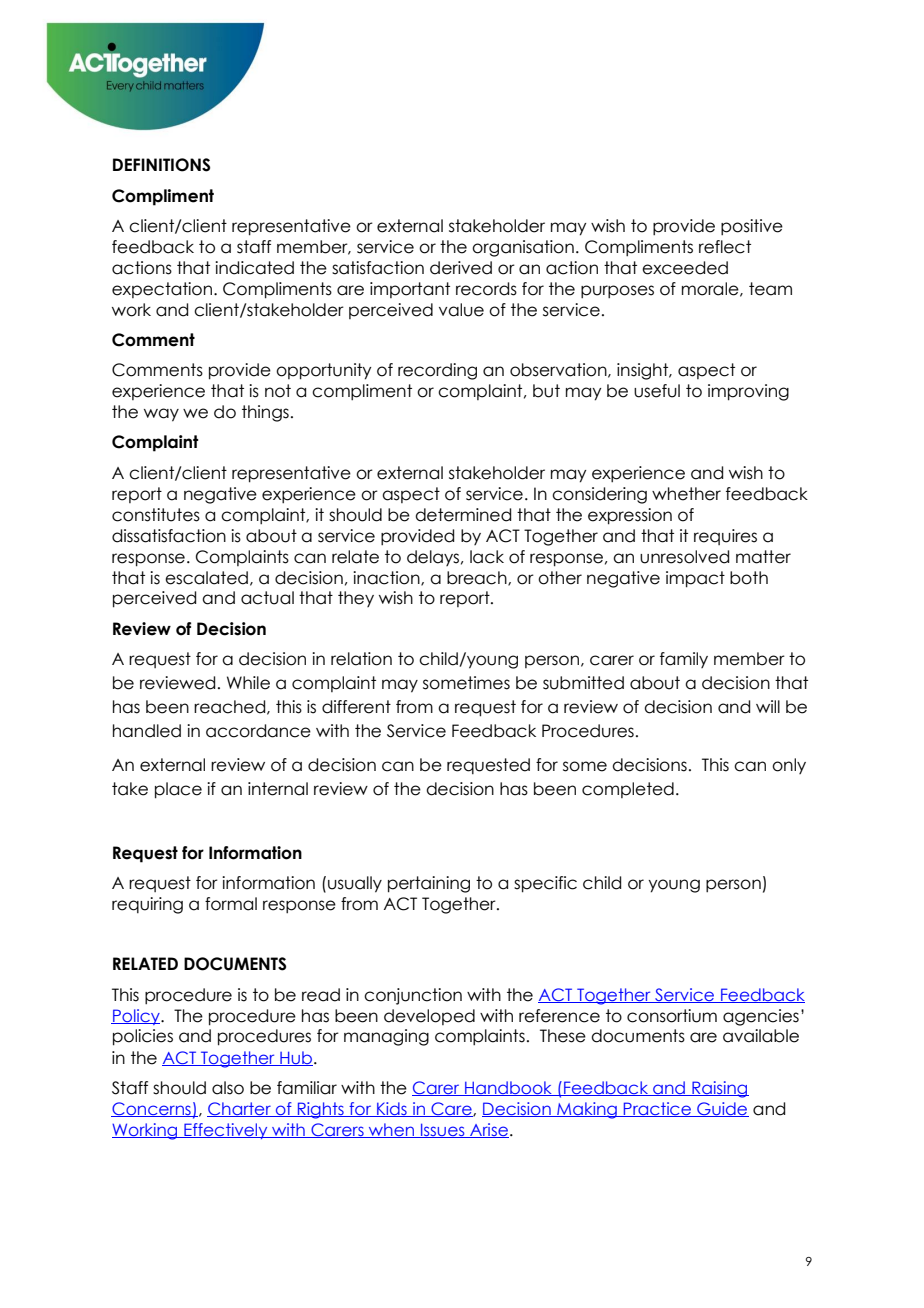  What do you see at coordinates (228, 1088) in the document?
I see `also` at bounding box center [228, 1088].
